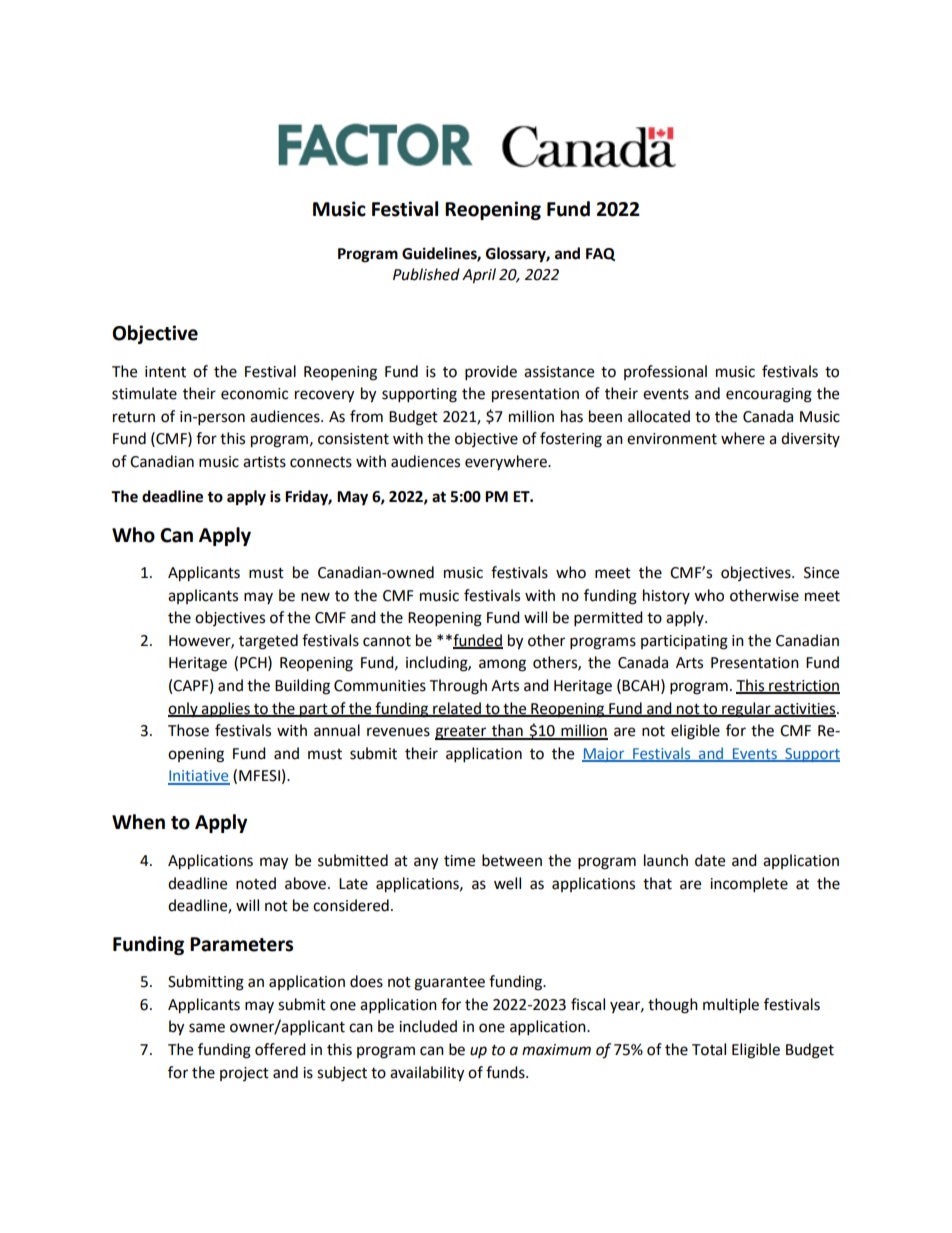  What do you see at coordinates (710, 860) in the screenshot?
I see `date` at bounding box center [710, 860].
